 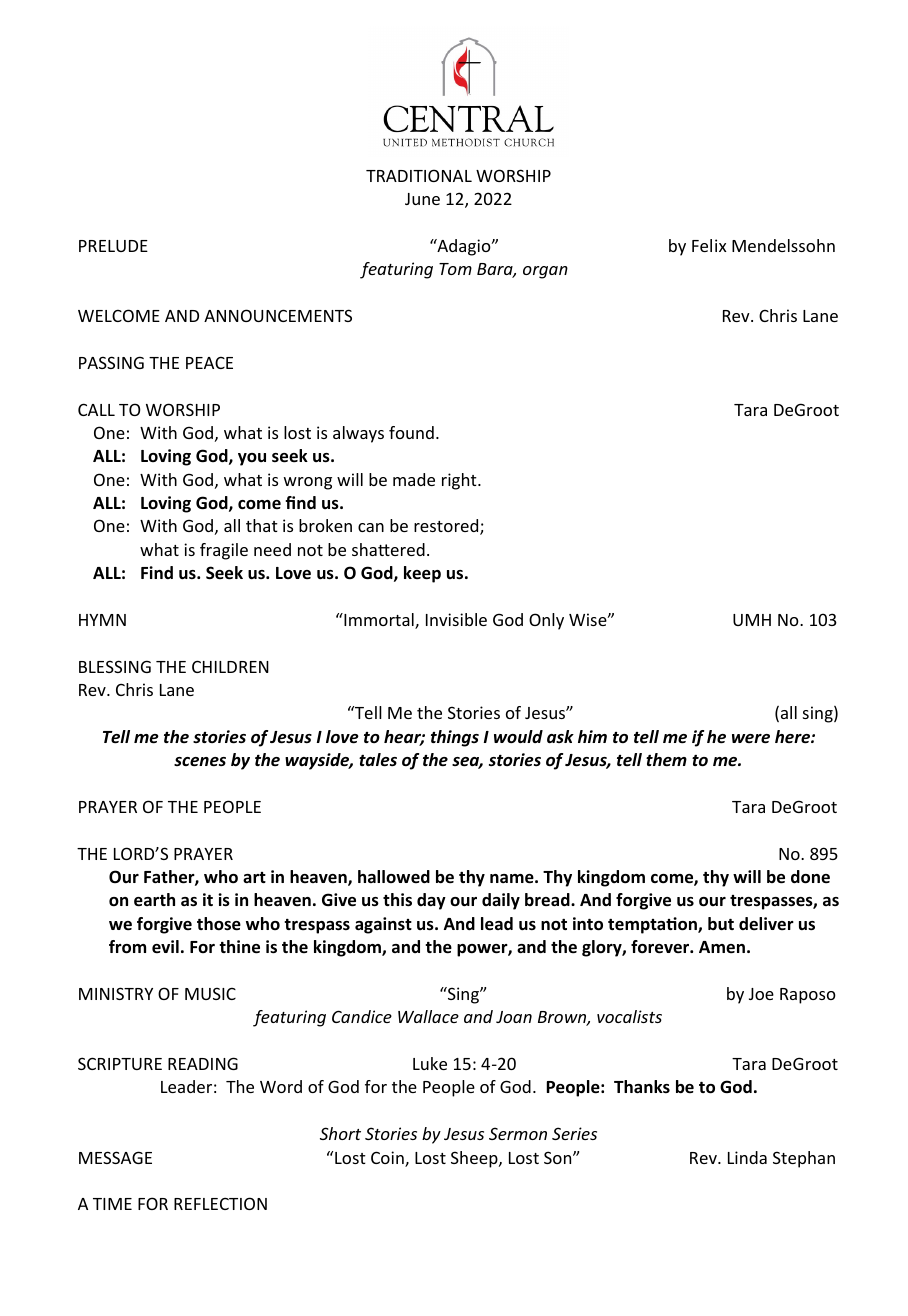 I want to click on earth, so click(x=154, y=900).
